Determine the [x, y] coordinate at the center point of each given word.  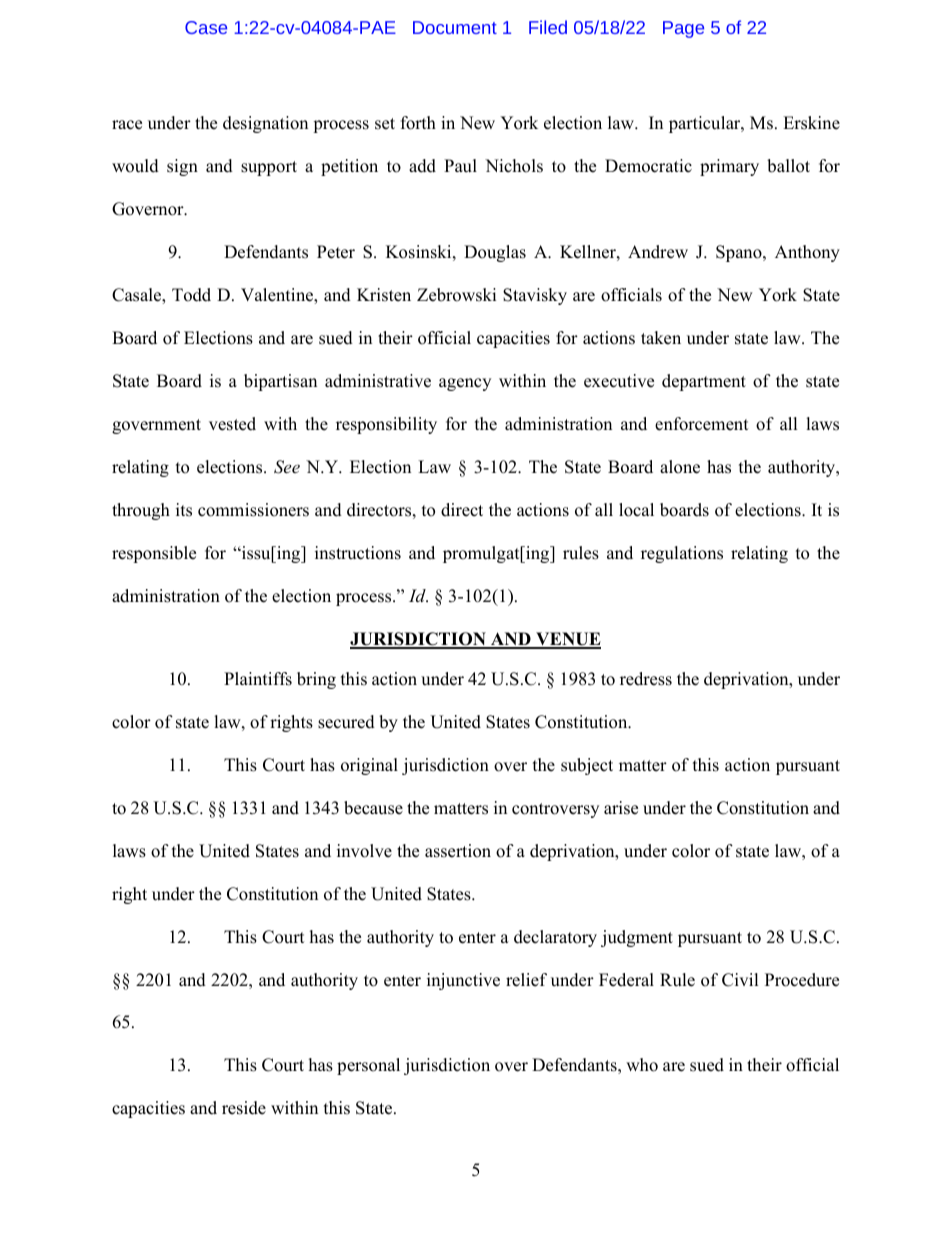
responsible [154, 554]
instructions [358, 553]
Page [683, 29]
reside [244, 1108]
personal [368, 1066]
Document [455, 27]
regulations [682, 554]
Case [206, 27]
